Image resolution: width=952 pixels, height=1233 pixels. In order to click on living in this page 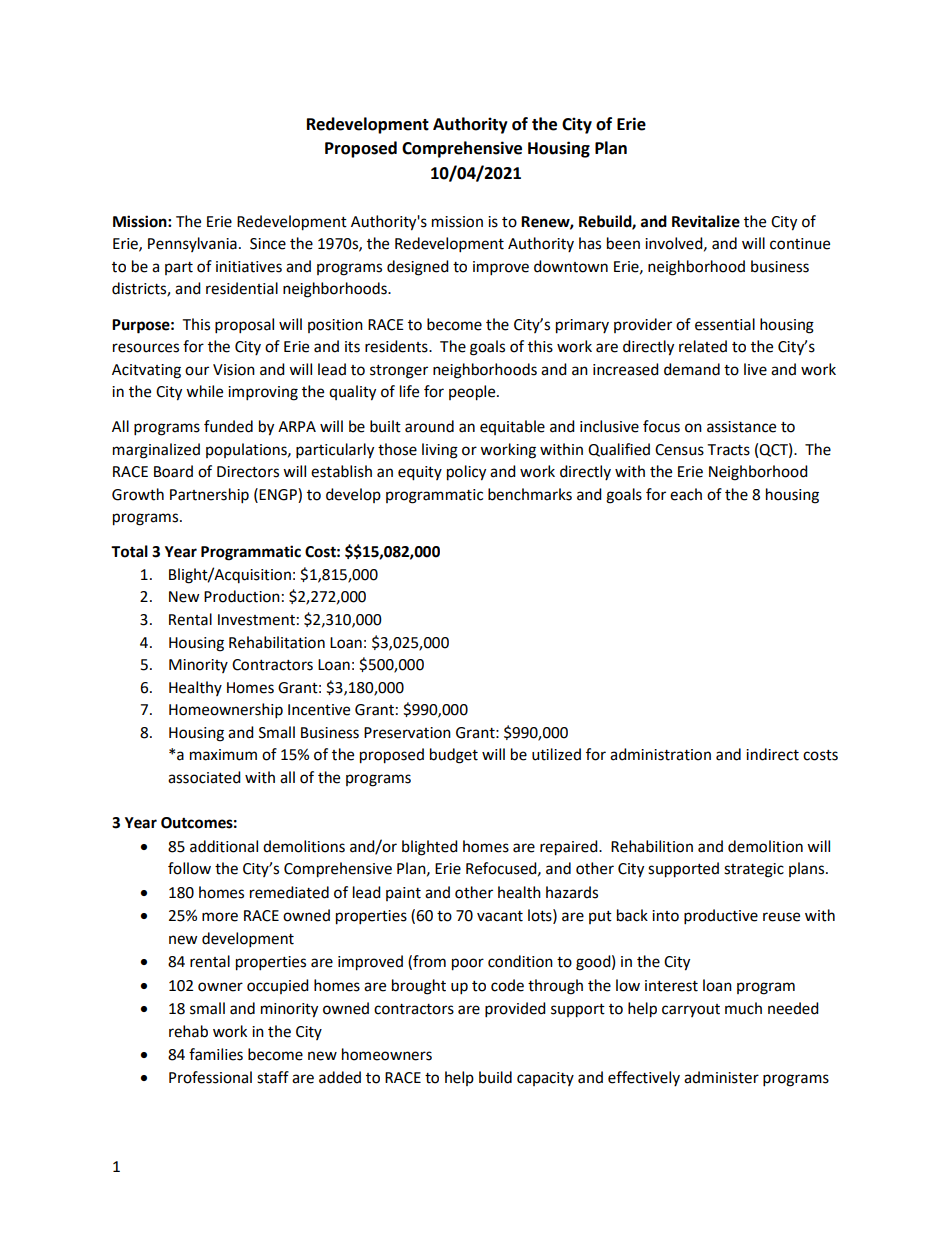, I will do `click(440, 451)`.
